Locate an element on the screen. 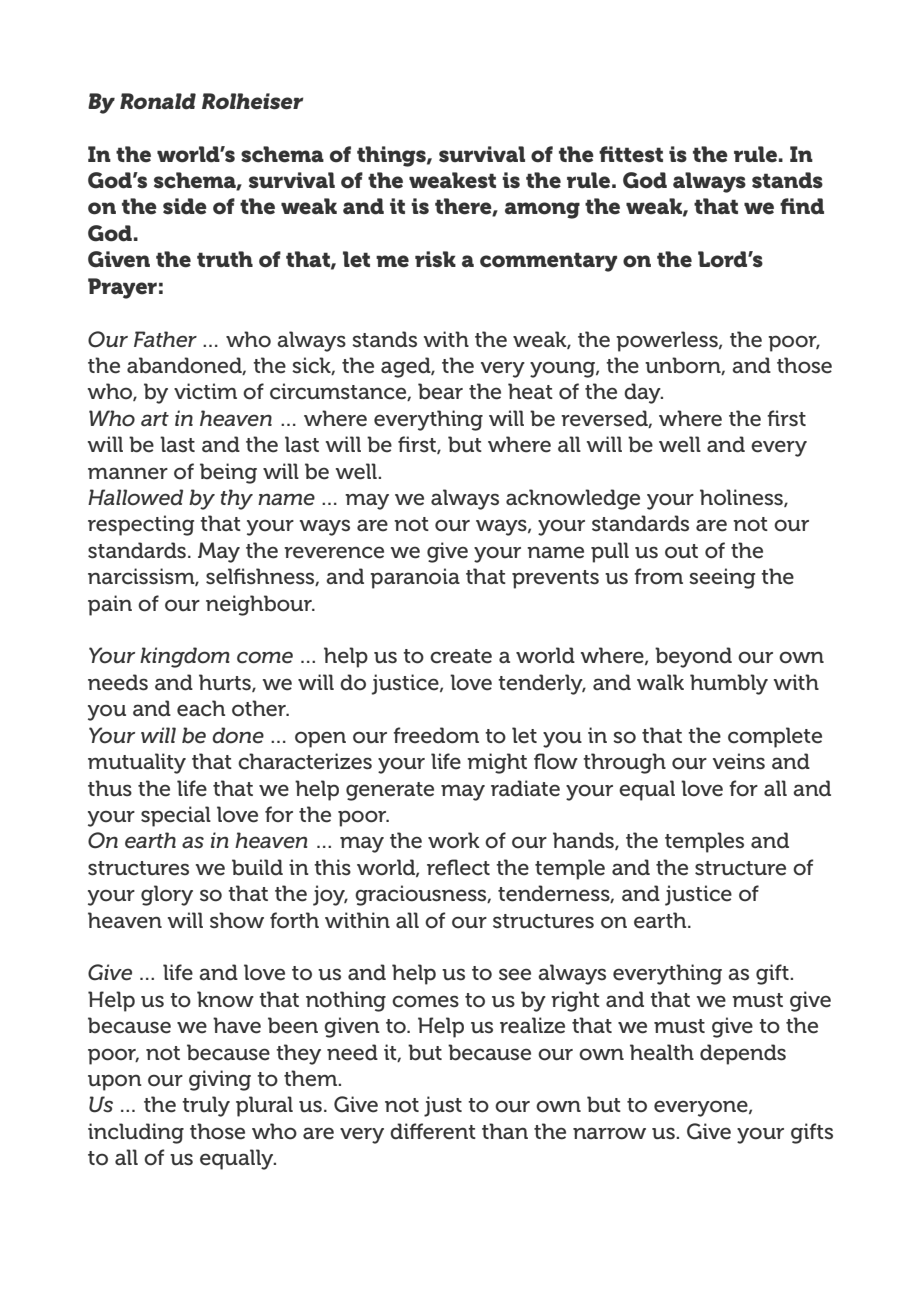 This screenshot has height=1308, width=924. being is located at coordinates (228, 473).
